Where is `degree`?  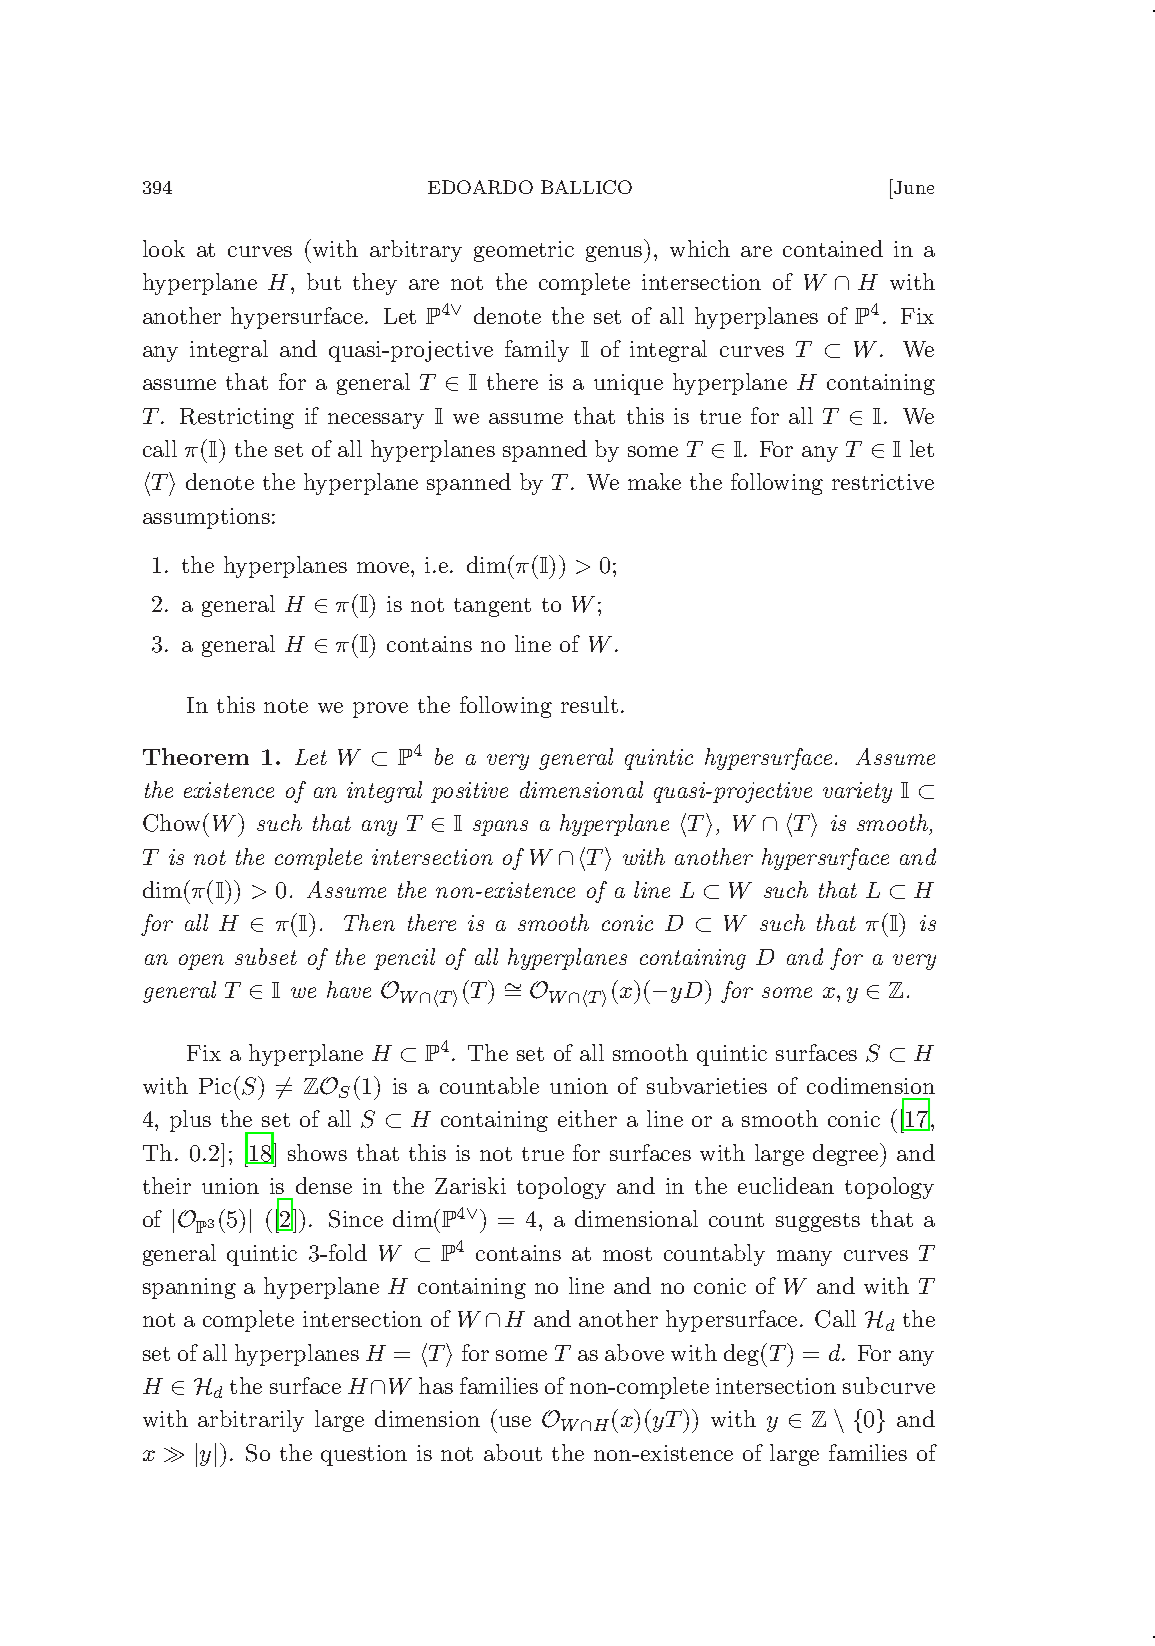 degree is located at coordinates (847, 1155).
